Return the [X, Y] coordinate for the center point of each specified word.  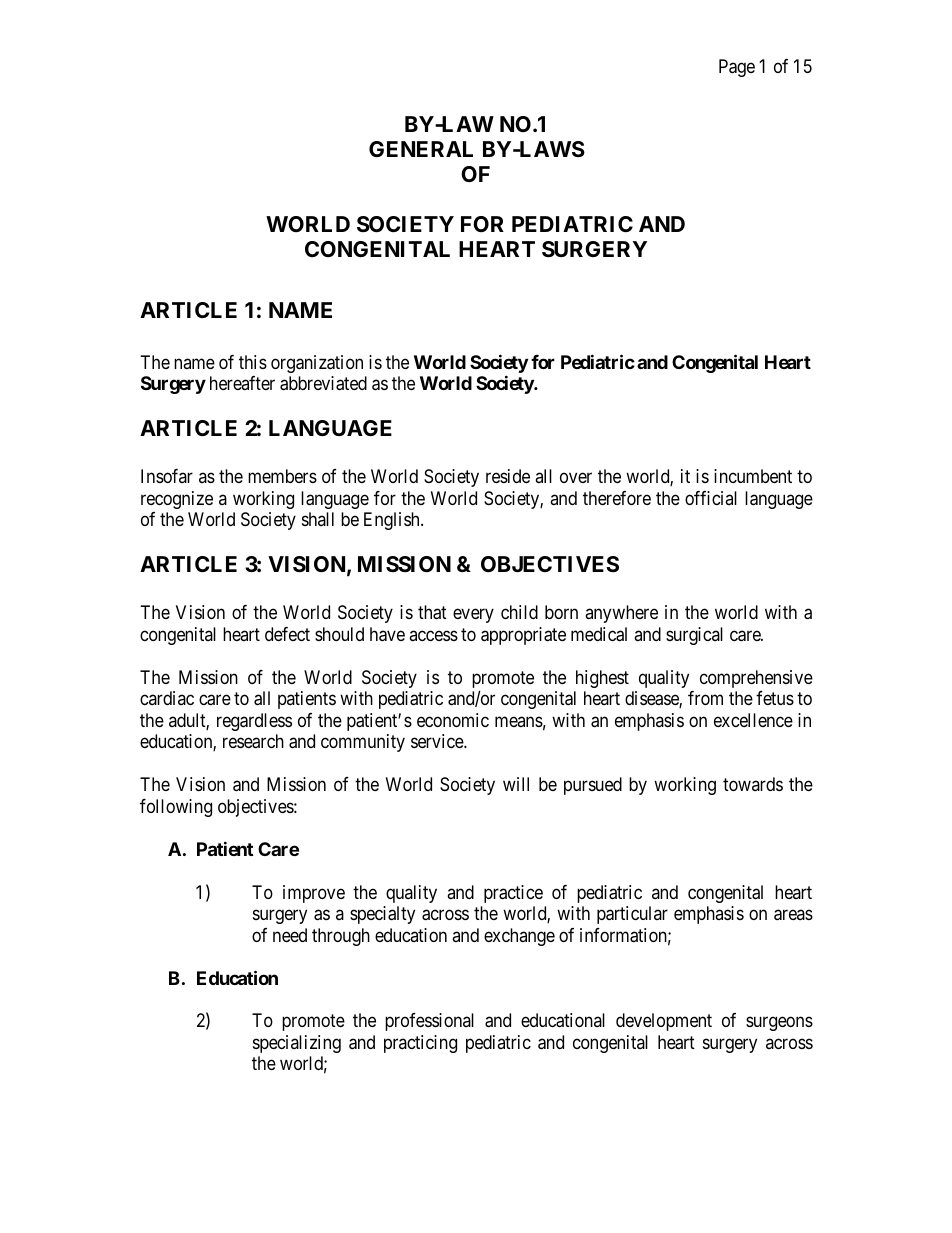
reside [508, 476]
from [705, 698]
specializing [297, 1044]
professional [429, 1022]
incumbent [753, 476]
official [711, 498]
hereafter [242, 383]
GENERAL [421, 149]
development [664, 1022]
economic [453, 720]
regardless [254, 722]
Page [737, 68]
